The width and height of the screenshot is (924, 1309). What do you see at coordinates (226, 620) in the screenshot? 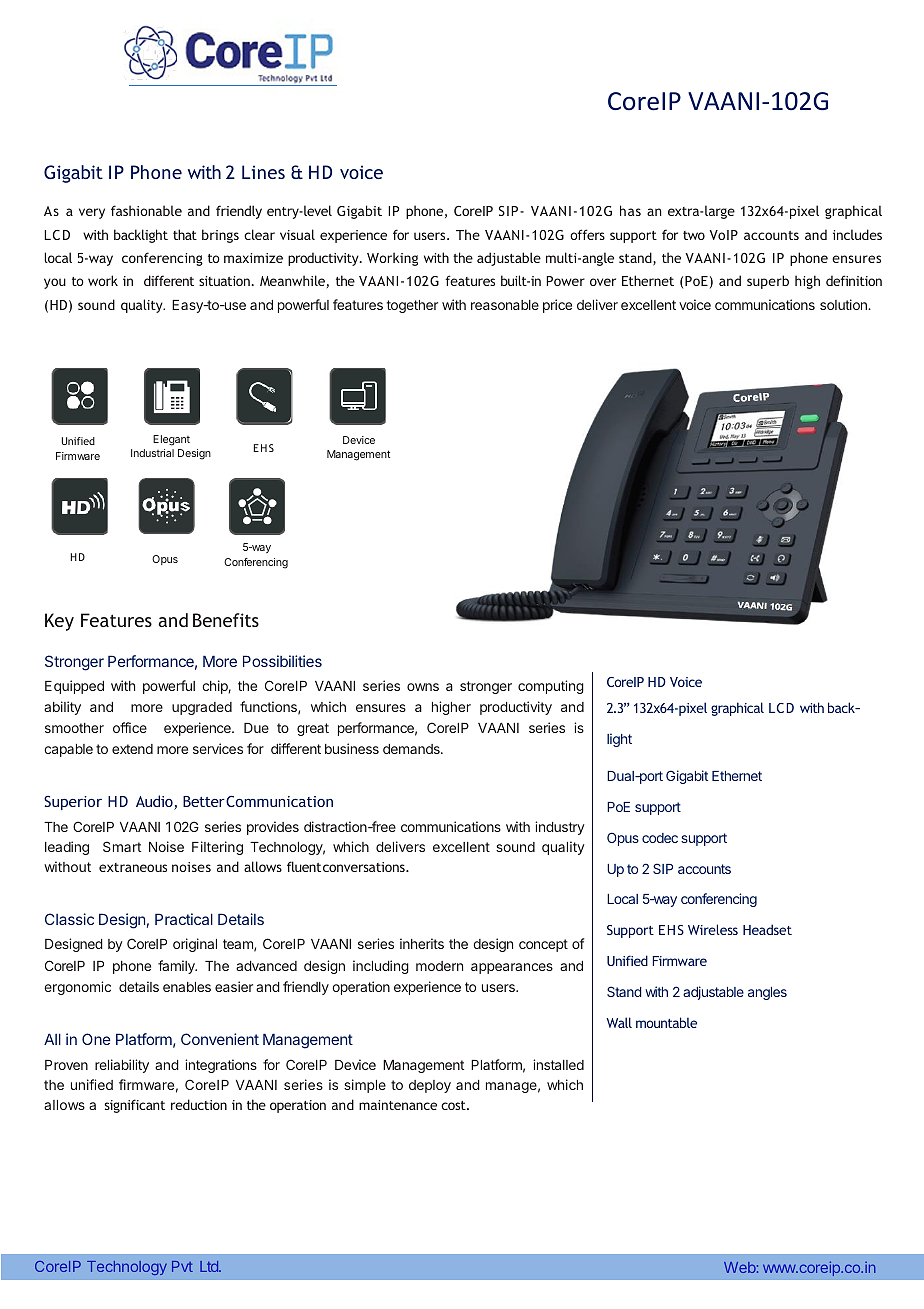
I see `Benefits` at bounding box center [226, 620].
